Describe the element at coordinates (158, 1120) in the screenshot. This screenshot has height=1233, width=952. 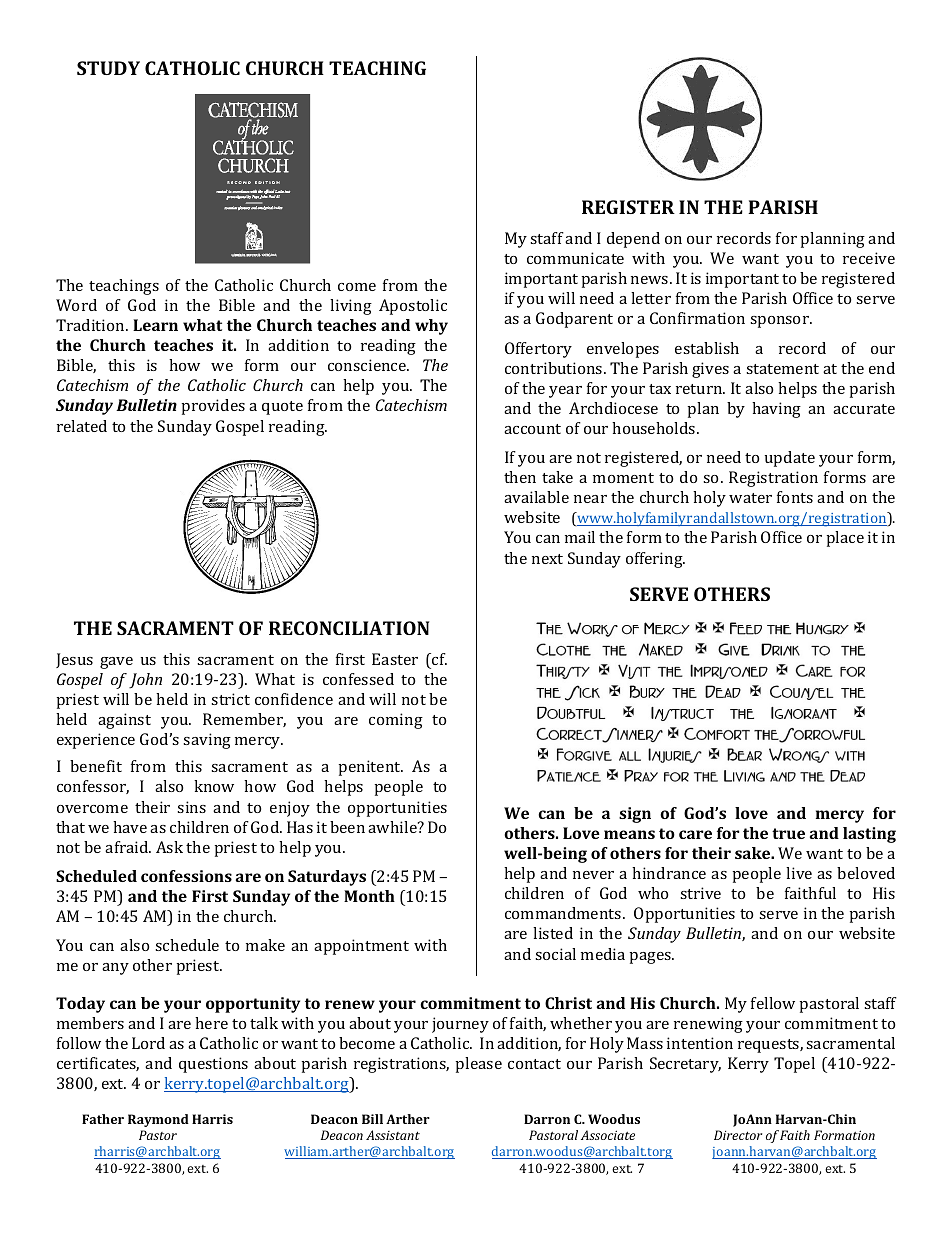
I see `Raymond` at that location.
